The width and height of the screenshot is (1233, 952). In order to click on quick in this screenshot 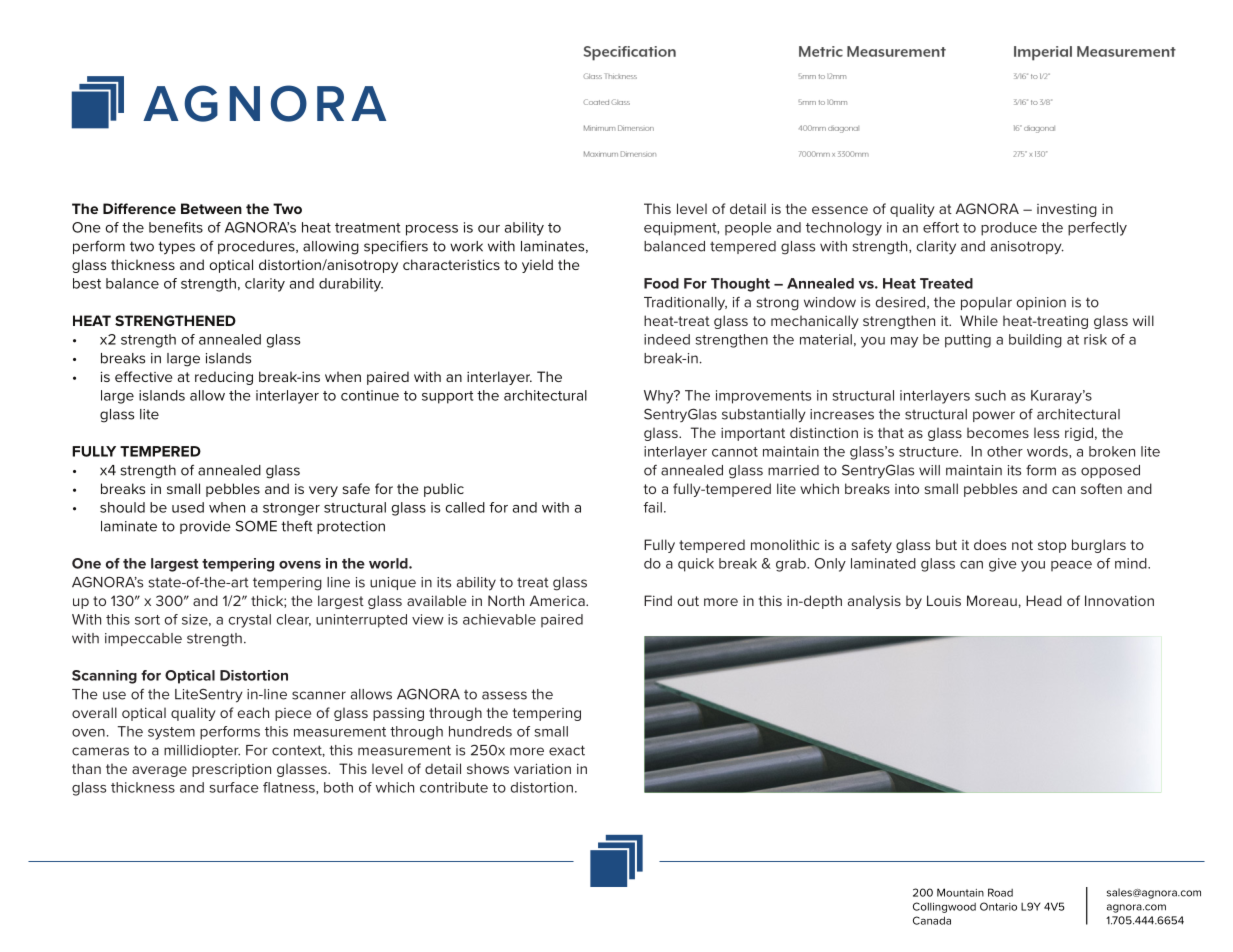, I will do `click(696, 565)`.
